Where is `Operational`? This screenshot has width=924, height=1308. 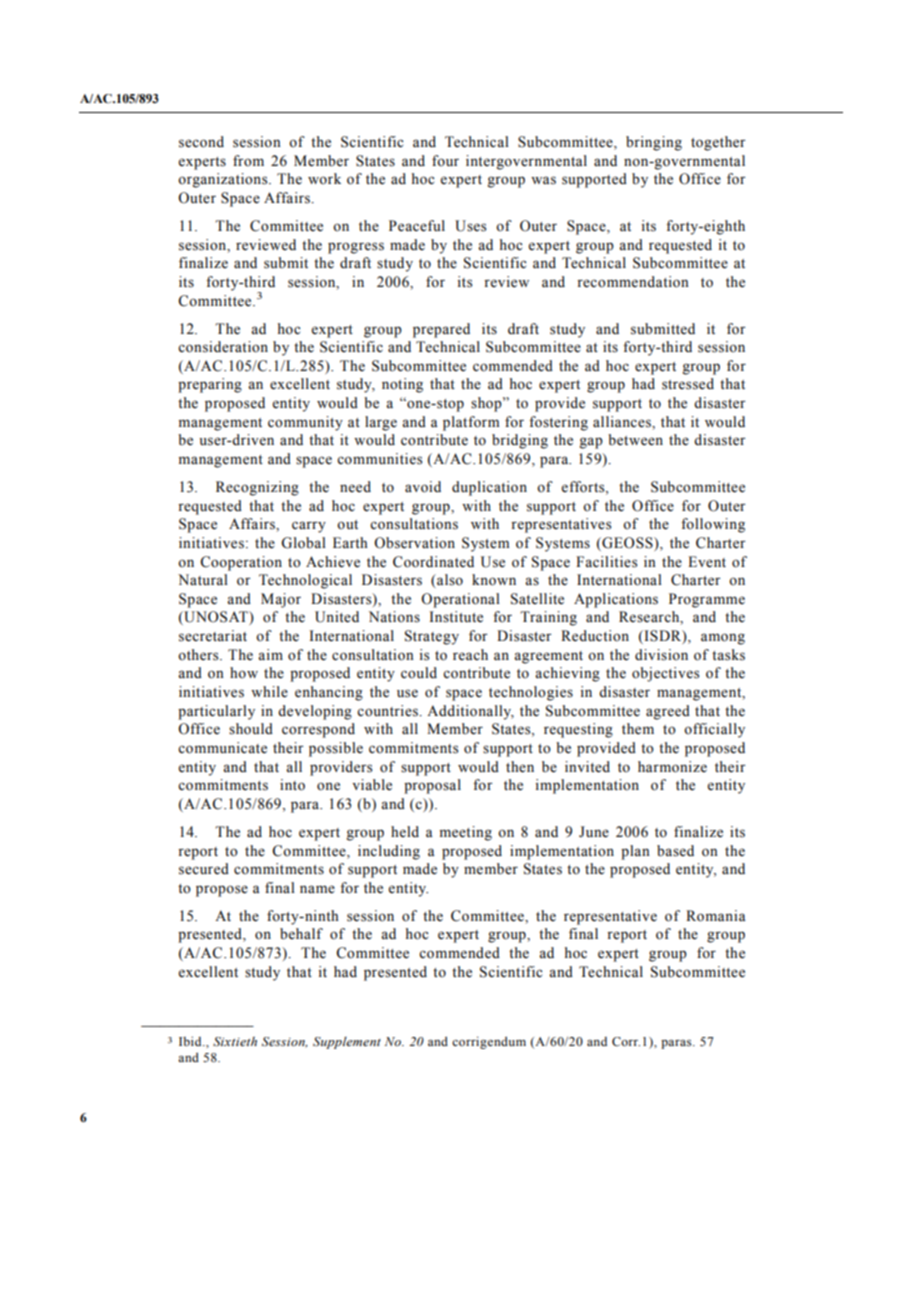 Operational is located at coordinates (460, 600).
